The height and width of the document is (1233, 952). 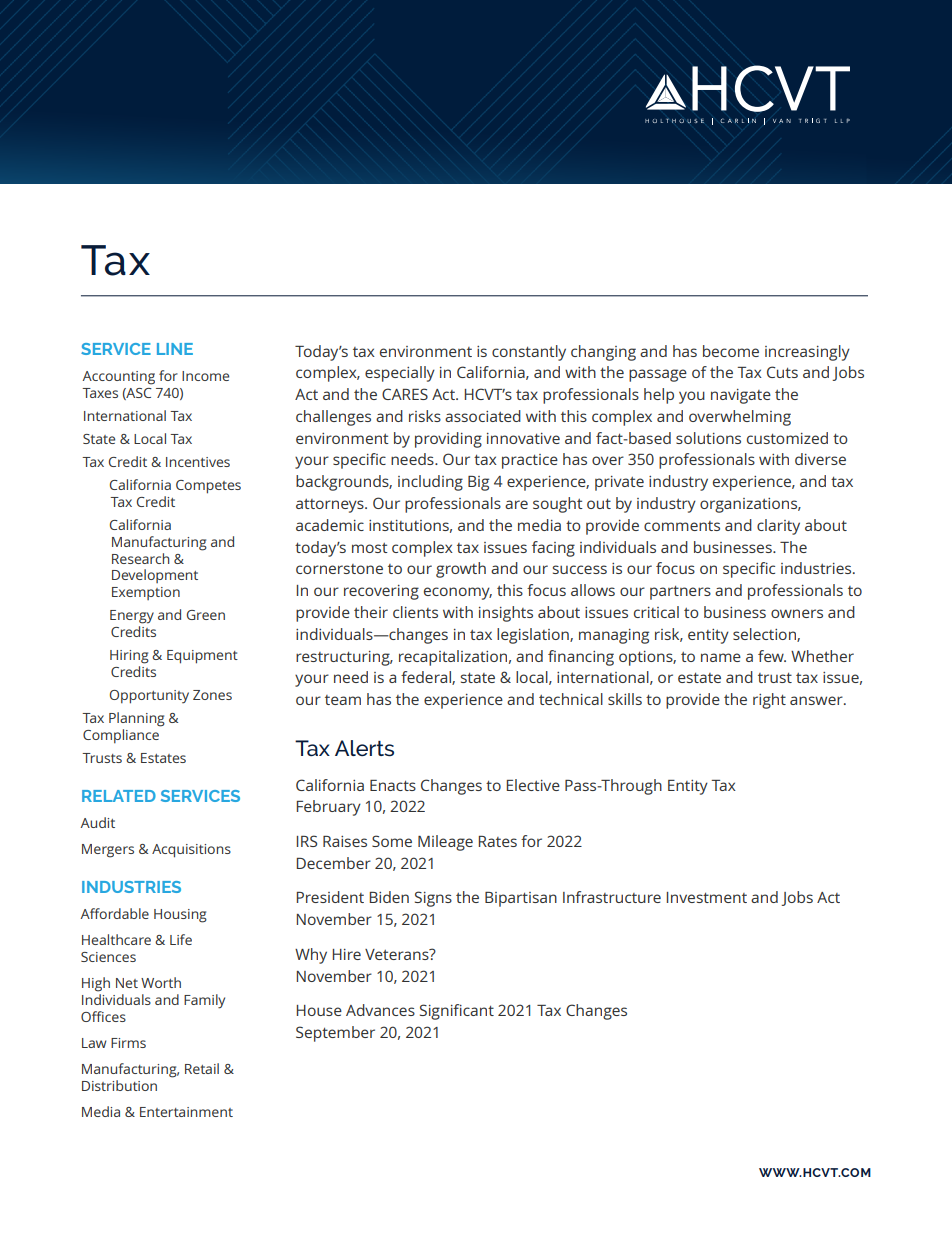 What do you see at coordinates (707, 897) in the document?
I see `Investment` at bounding box center [707, 897].
